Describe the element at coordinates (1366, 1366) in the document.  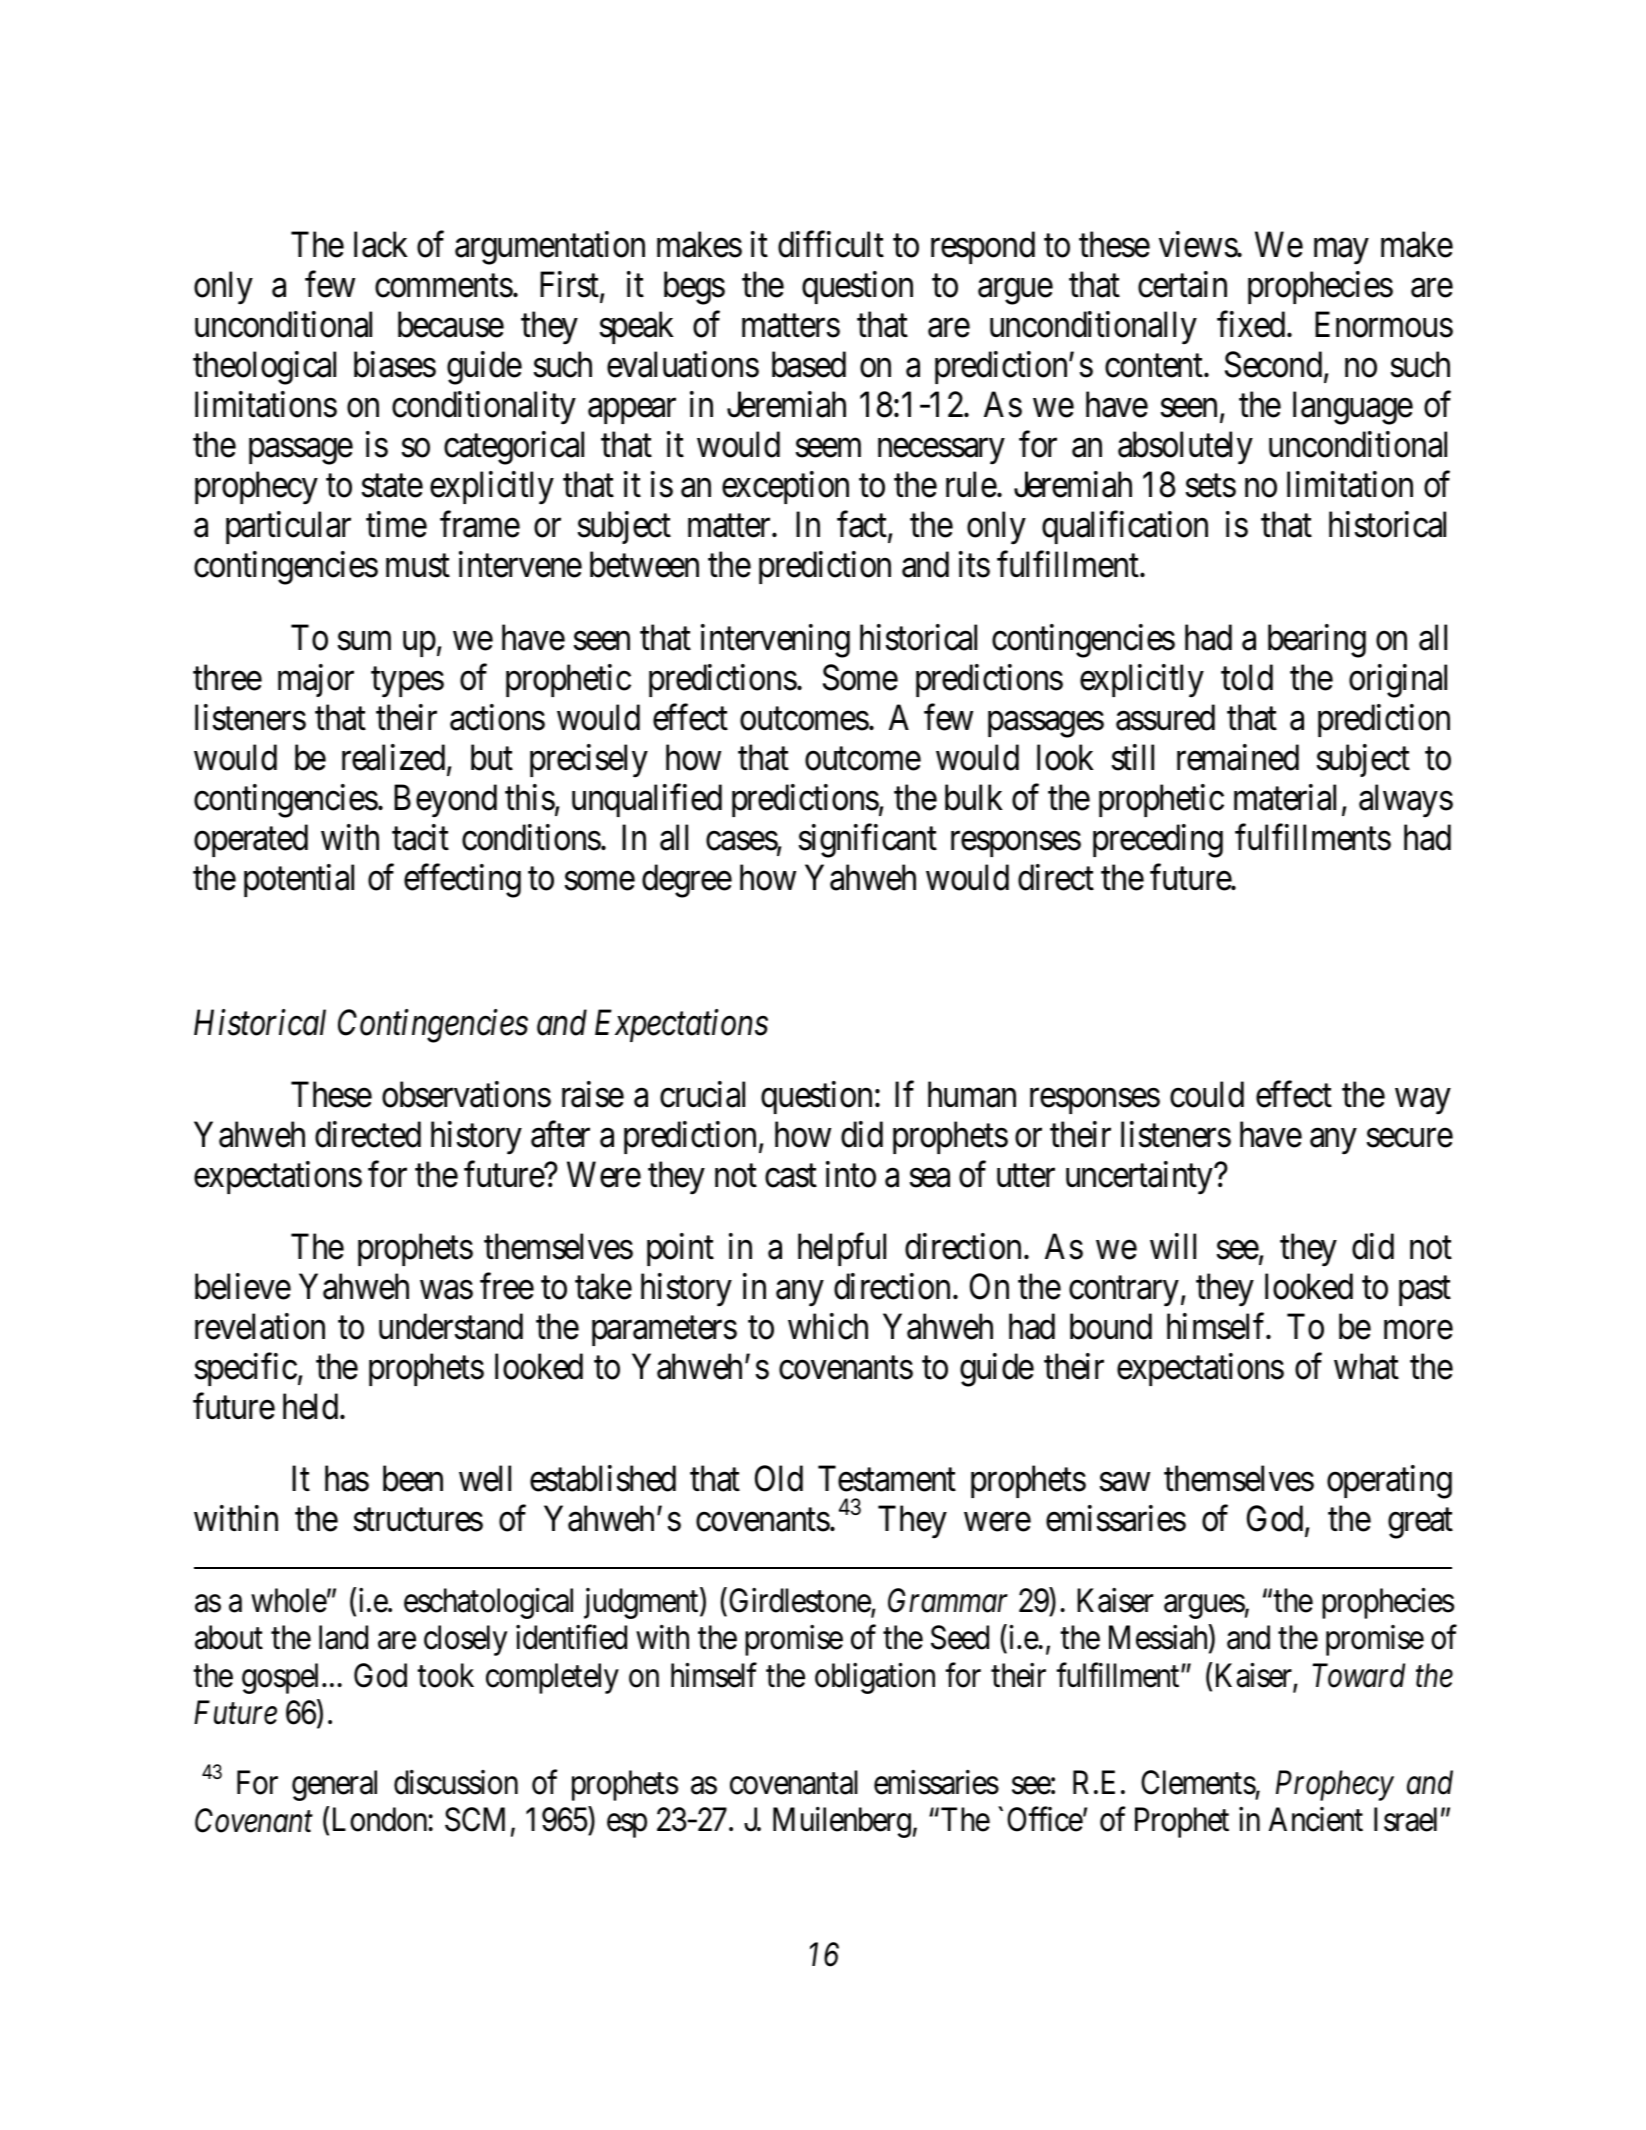
I see `what` at that location.
